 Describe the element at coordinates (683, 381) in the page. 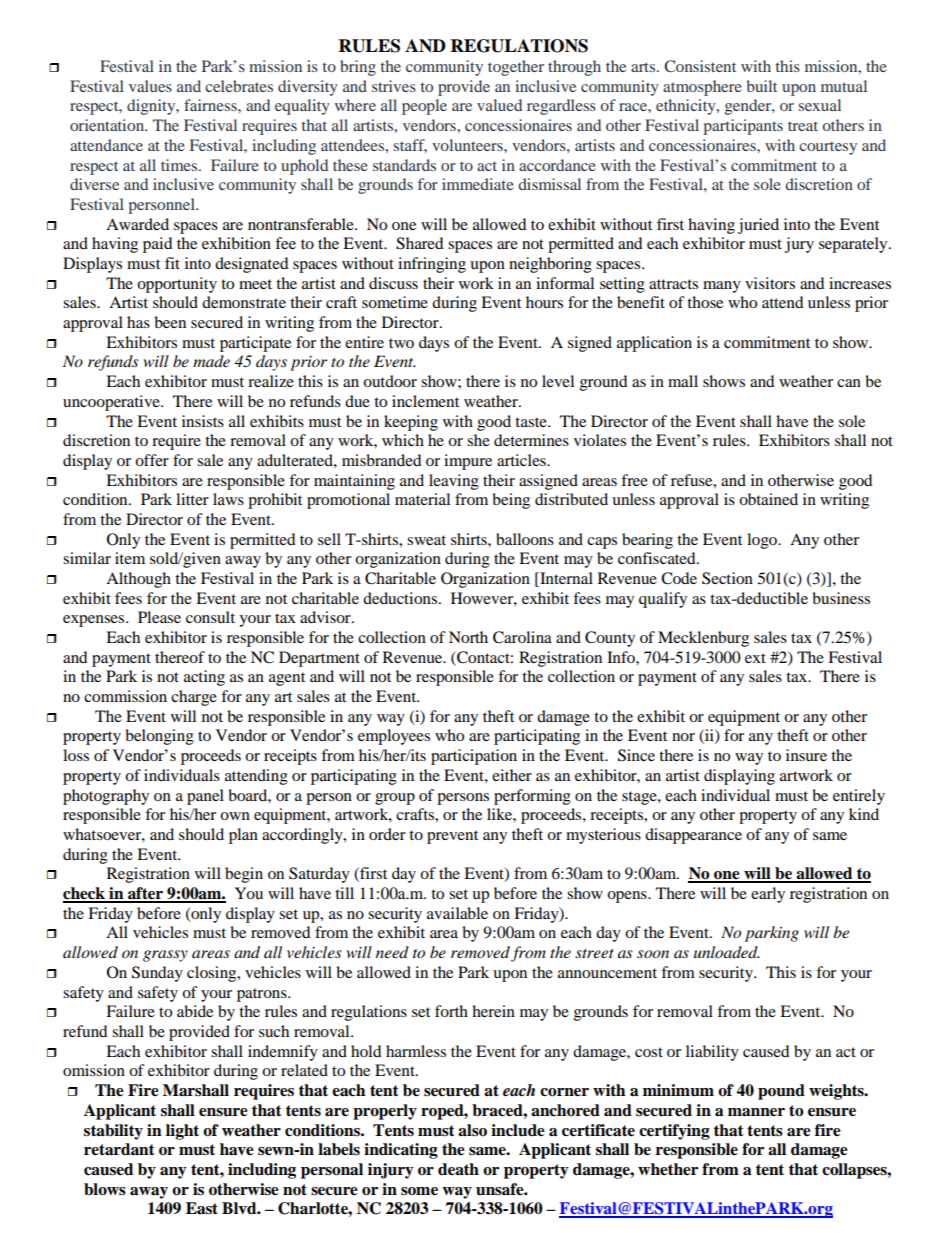

I see `mall` at that location.
